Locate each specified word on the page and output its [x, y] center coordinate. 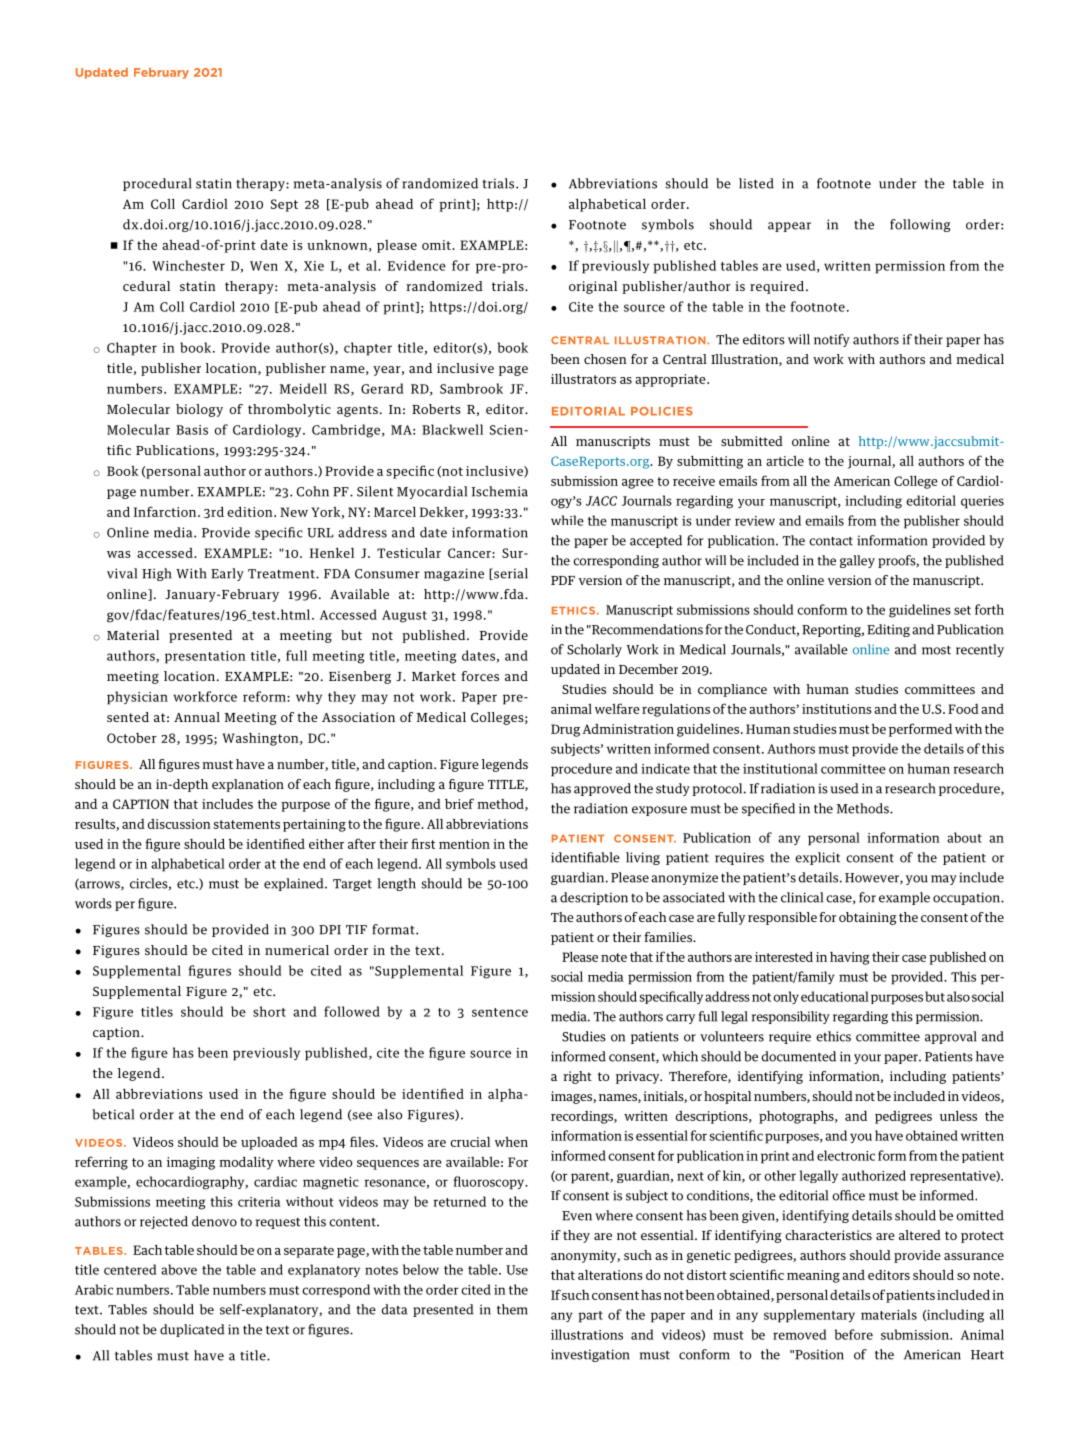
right [577, 1077]
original [593, 287]
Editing [888, 630]
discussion [179, 824]
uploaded [269, 1143]
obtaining [868, 918]
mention [464, 844]
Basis [192, 430]
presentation [205, 657]
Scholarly [594, 650]
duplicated [192, 1330]
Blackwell [452, 429]
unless [958, 1115]
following [920, 225]
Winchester [188, 265]
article [785, 461]
